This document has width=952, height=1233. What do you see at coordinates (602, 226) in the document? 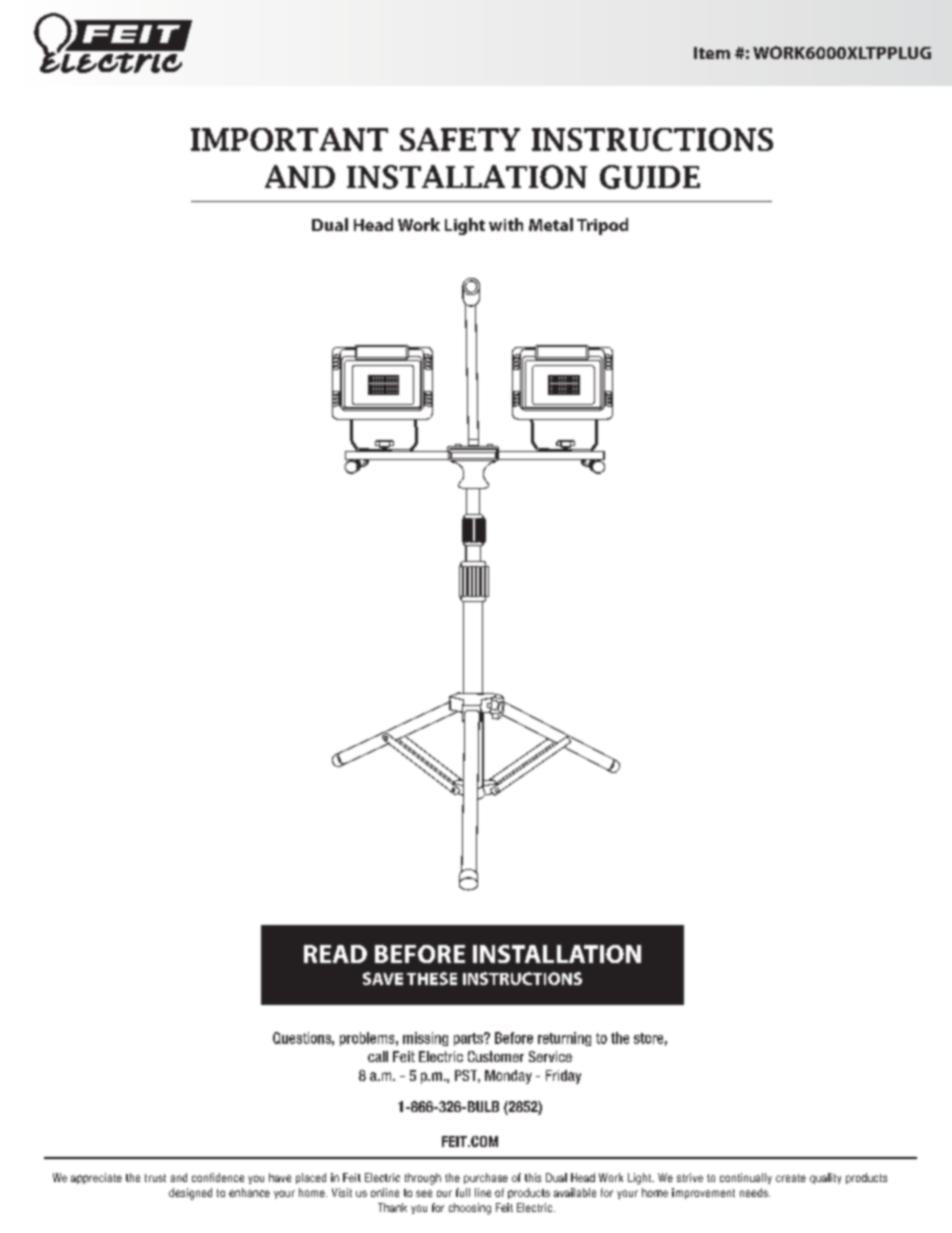
I see `Tripod` at bounding box center [602, 226].
